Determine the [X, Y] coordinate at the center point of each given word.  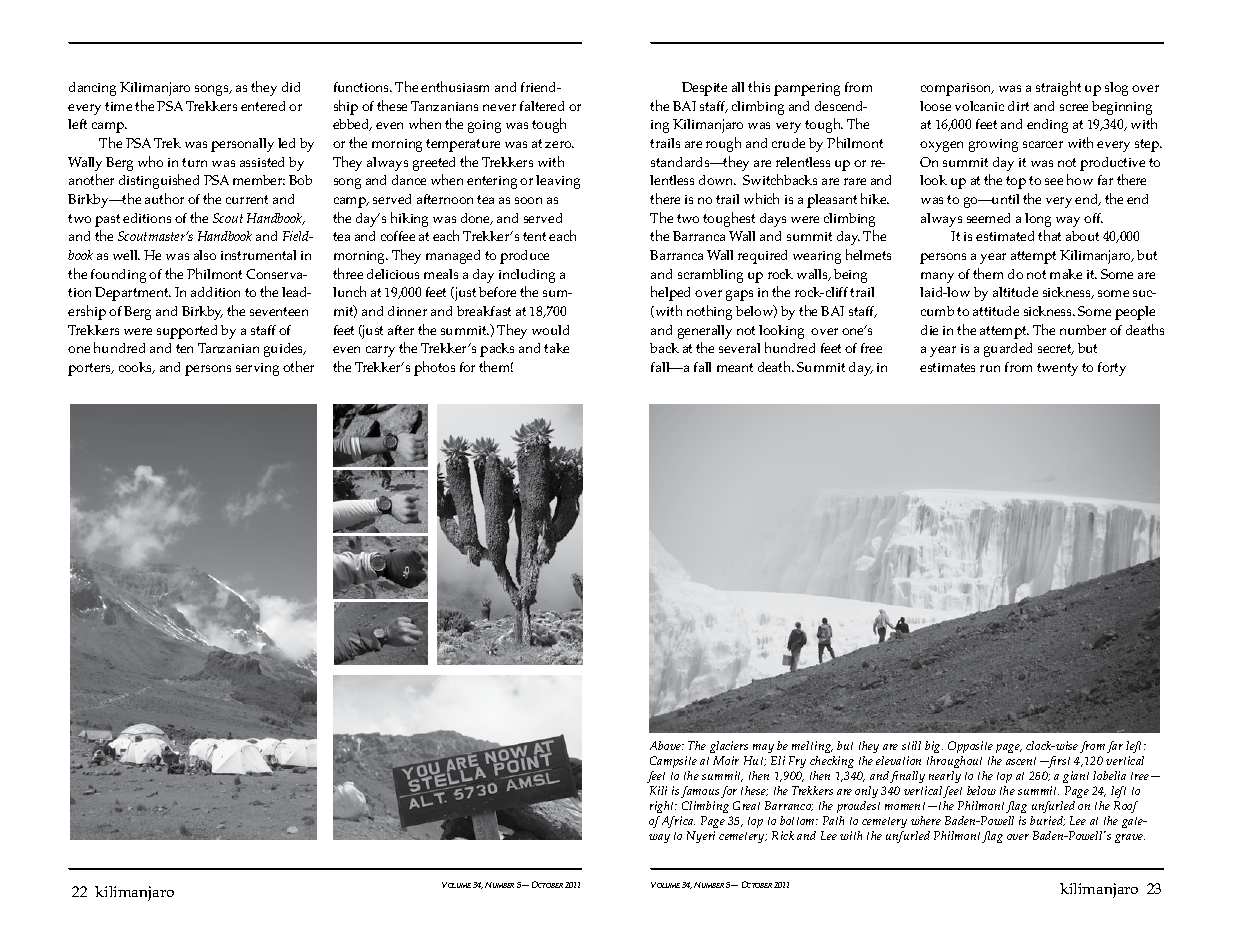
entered [263, 106]
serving [257, 369]
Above [666, 745]
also [205, 255]
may [763, 748]
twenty [1057, 369]
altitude [1015, 292]
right [663, 807]
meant [735, 367]
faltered [542, 106]
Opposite [970, 747]
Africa [678, 822]
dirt [1018, 106]
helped [670, 293]
